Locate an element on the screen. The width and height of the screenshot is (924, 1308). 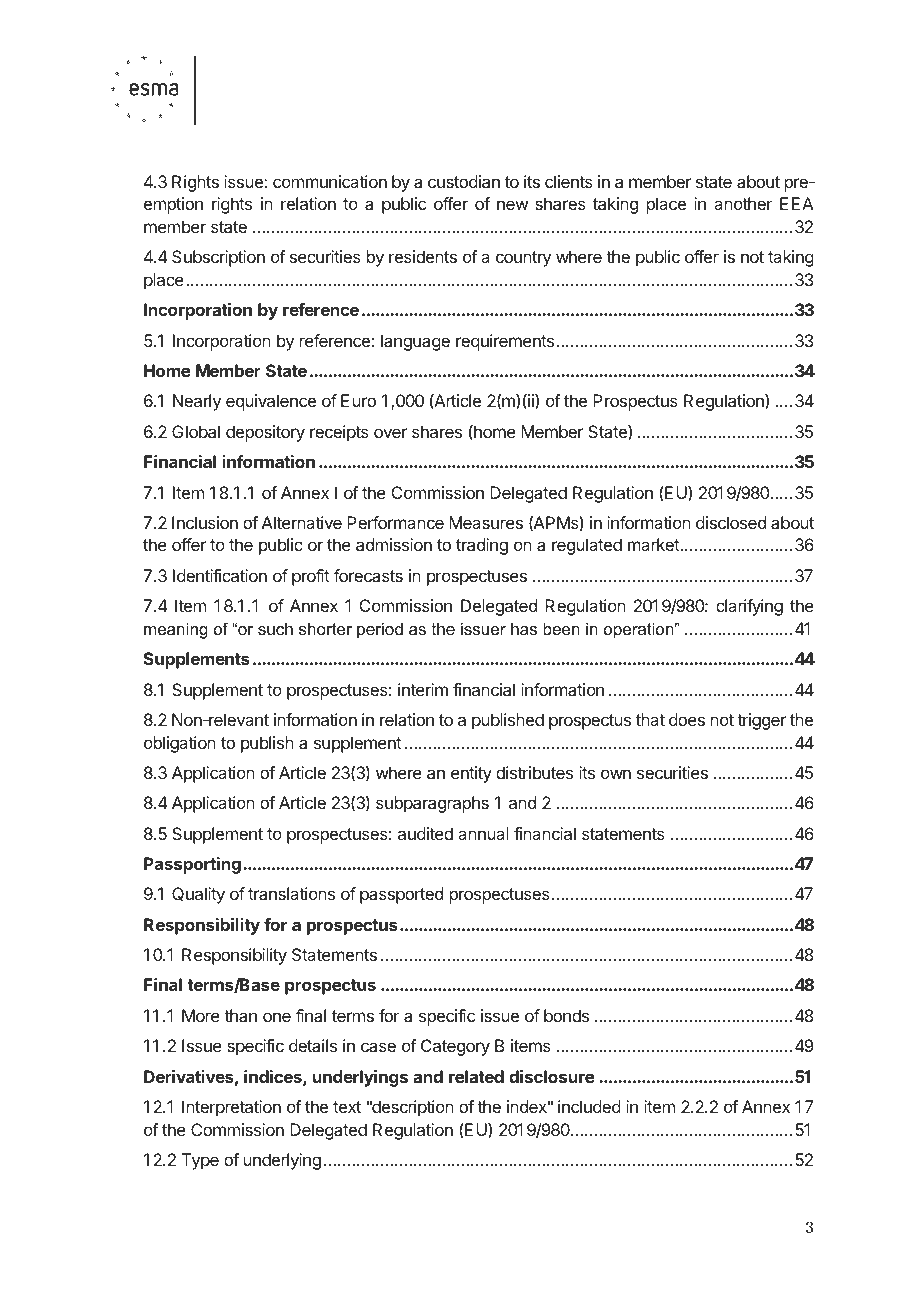
new is located at coordinates (512, 205).
